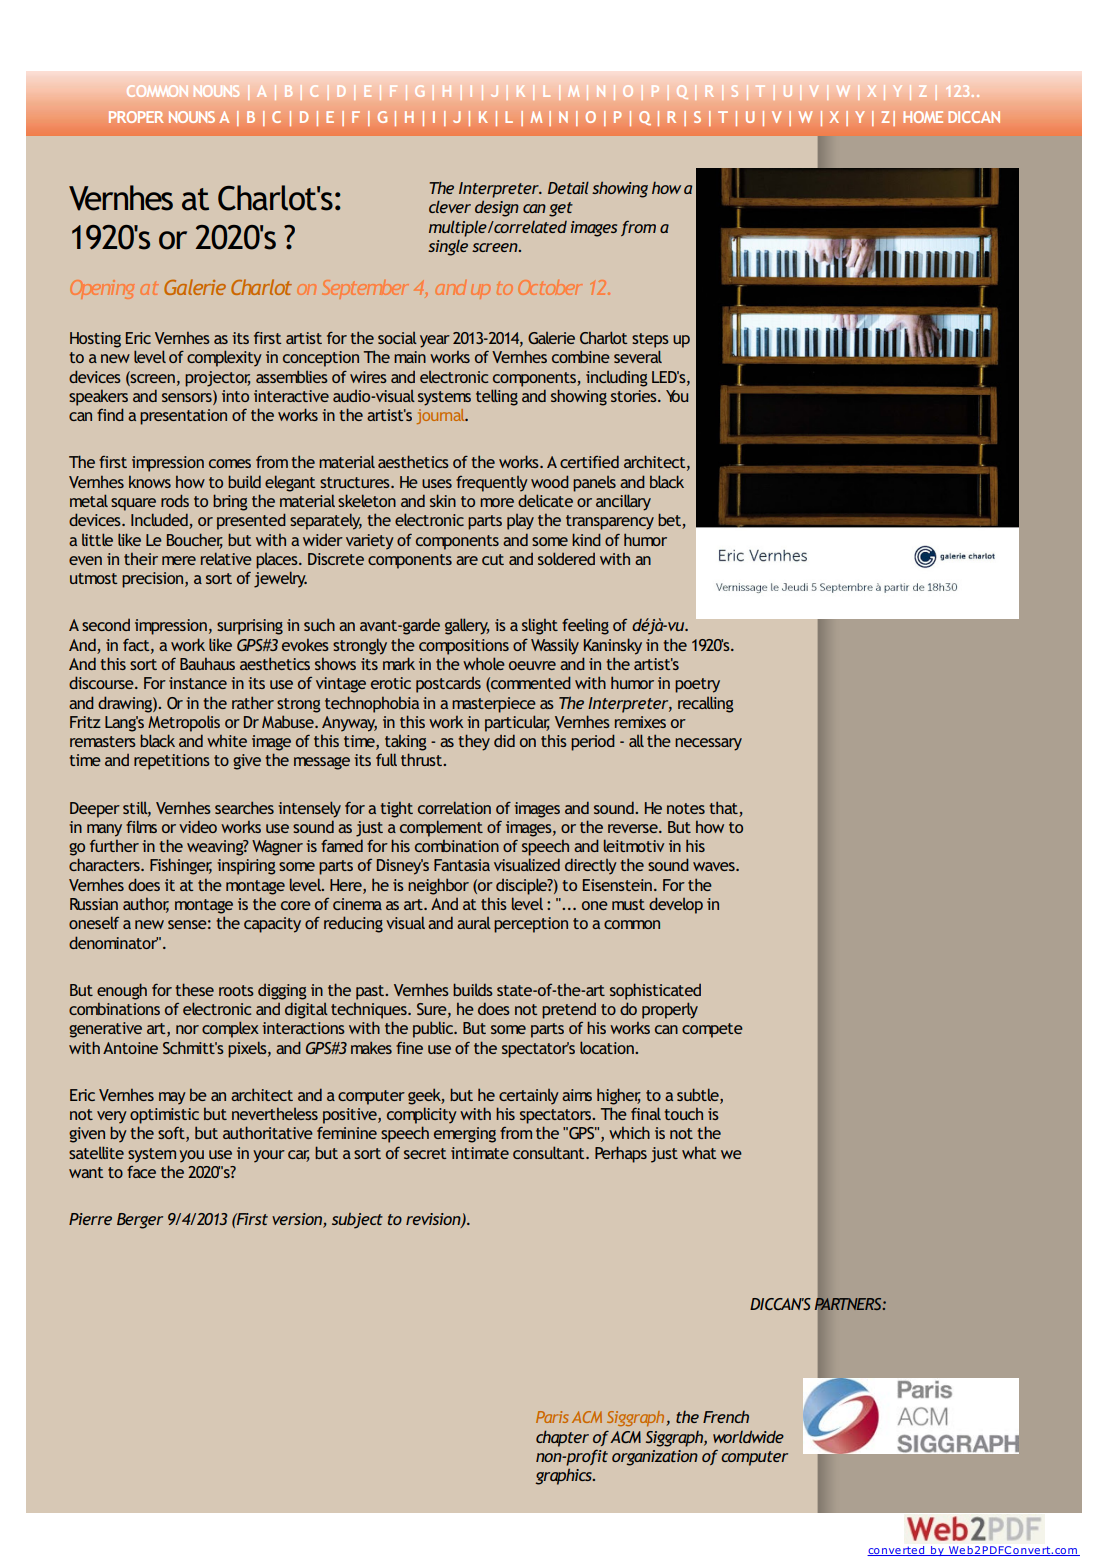 The image size is (1108, 1567). I want to click on Opening, so click(102, 289).
